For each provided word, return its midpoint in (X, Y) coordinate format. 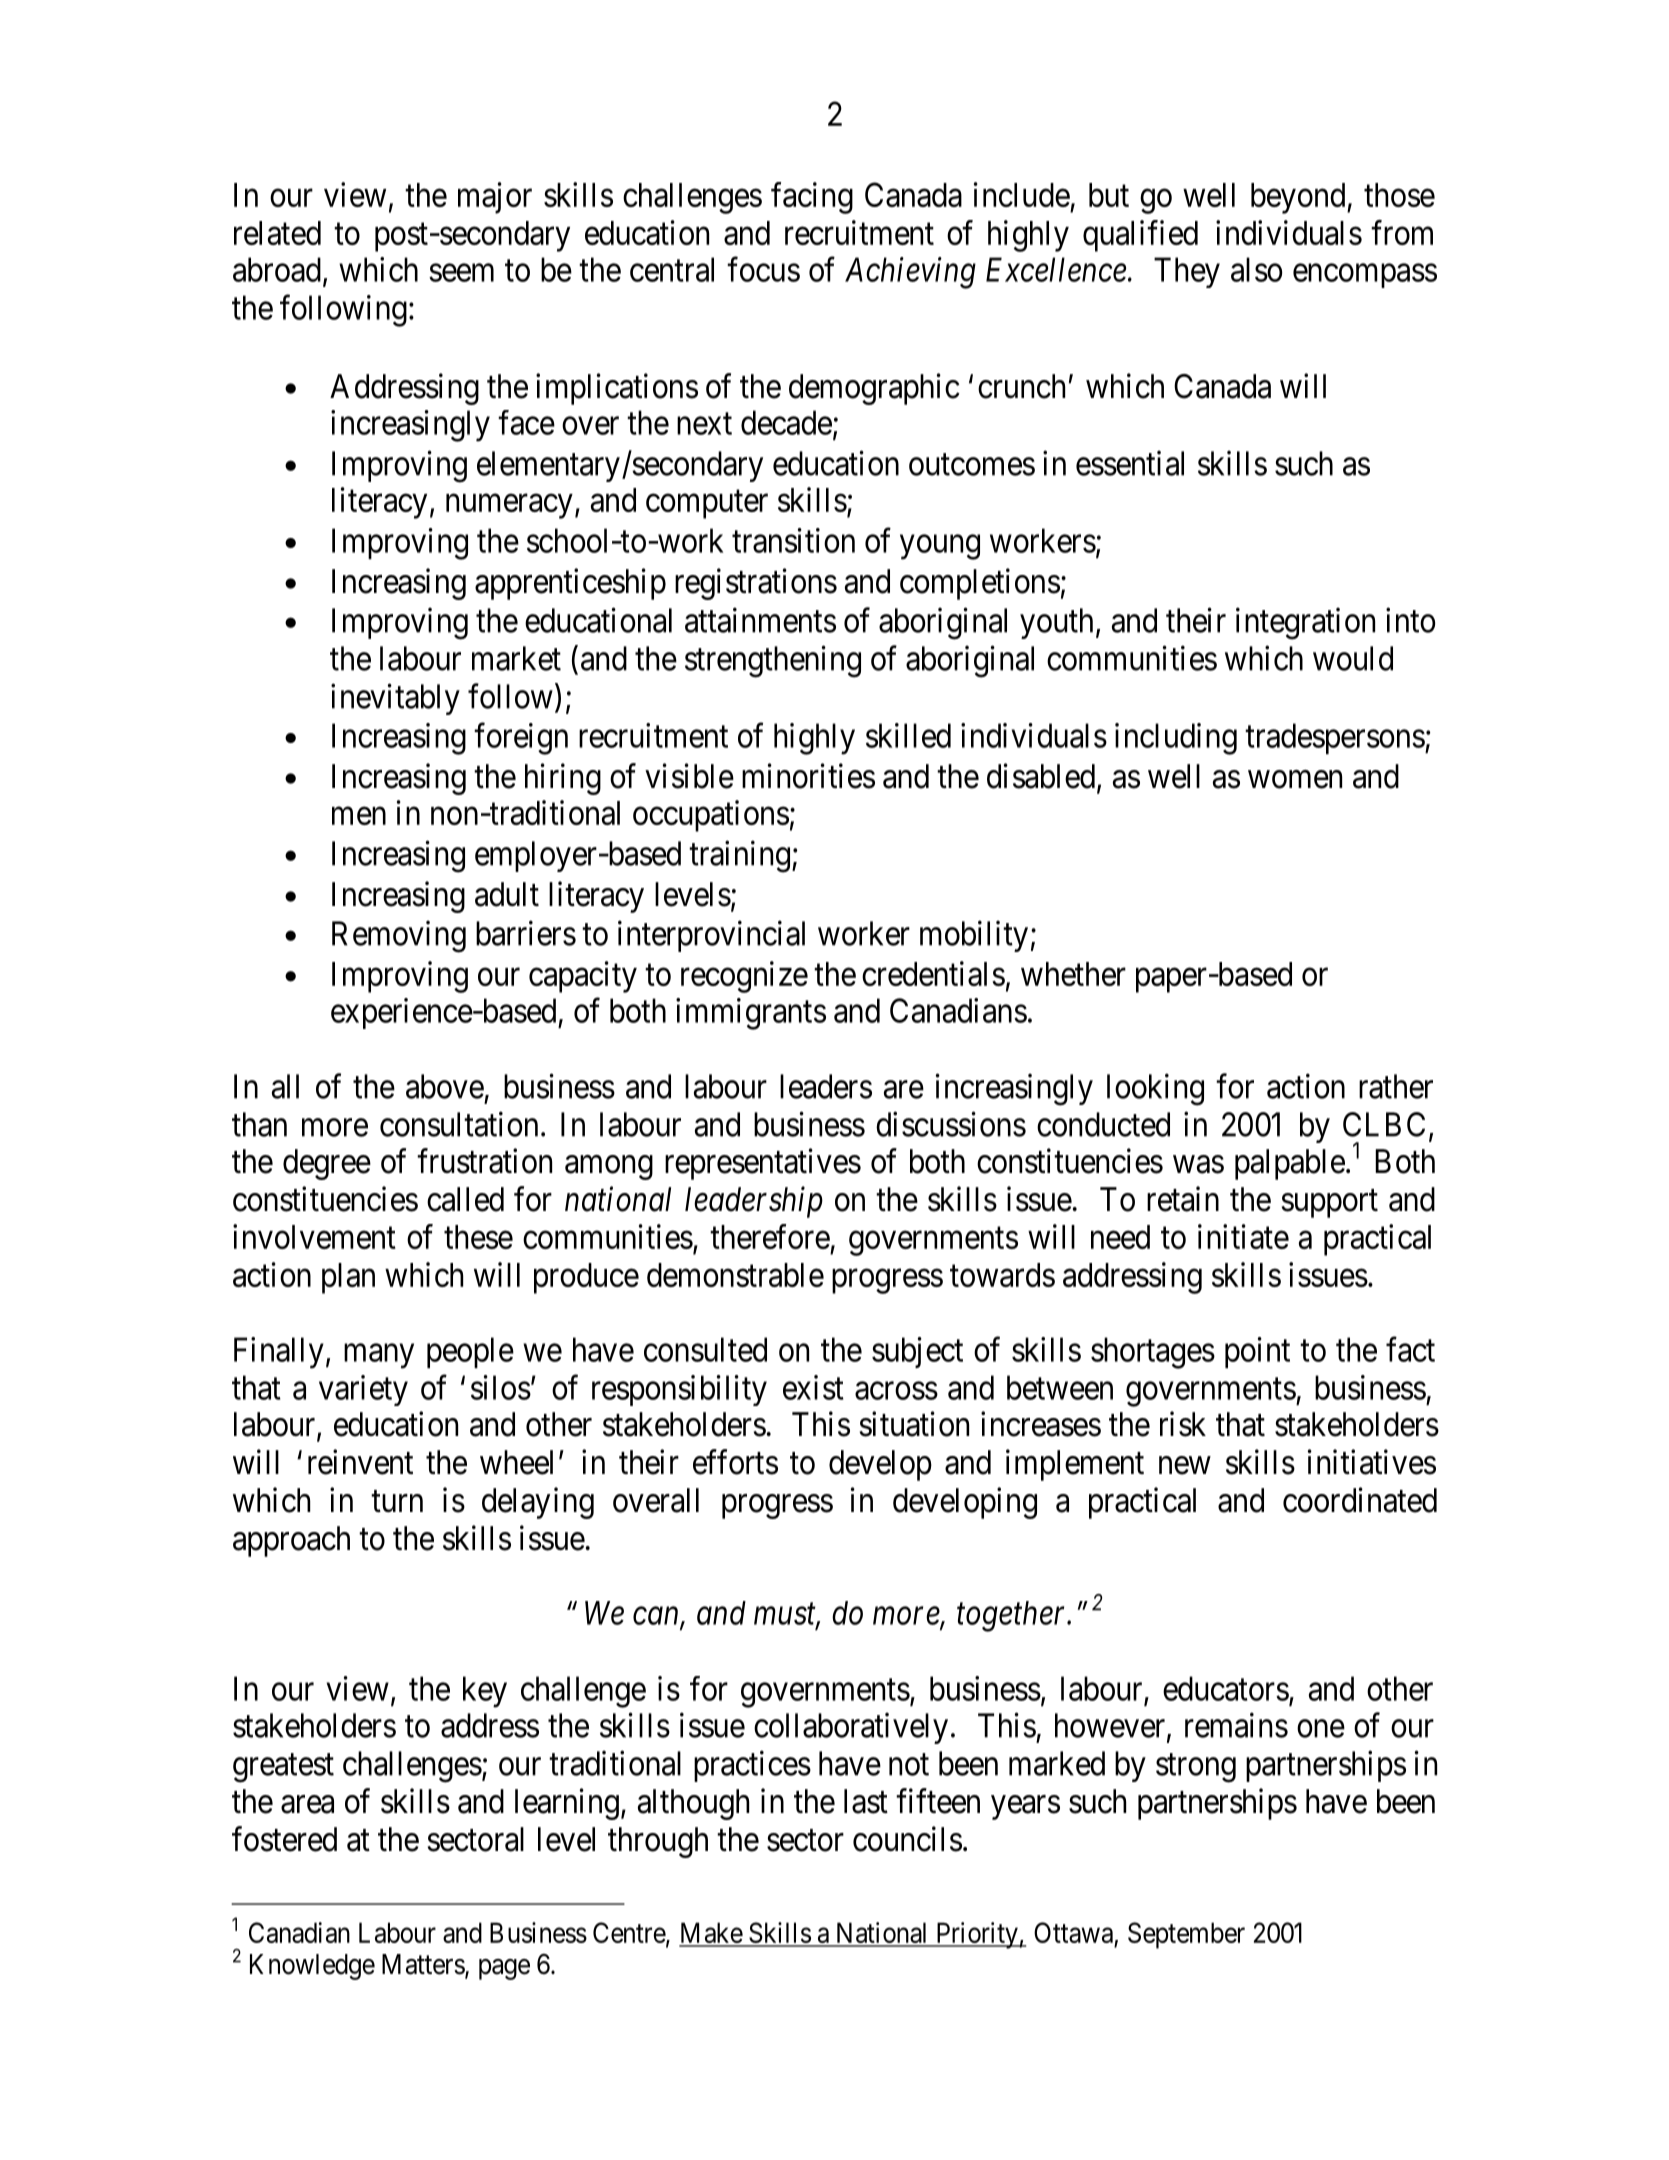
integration (1305, 623)
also (1256, 269)
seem (461, 273)
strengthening (773, 661)
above (445, 1086)
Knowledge (312, 1967)
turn (397, 1501)
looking (1155, 1090)
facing (812, 198)
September (1186, 1935)
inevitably (395, 699)
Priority (977, 1935)
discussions (951, 1124)
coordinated (1360, 1500)
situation (914, 1424)
